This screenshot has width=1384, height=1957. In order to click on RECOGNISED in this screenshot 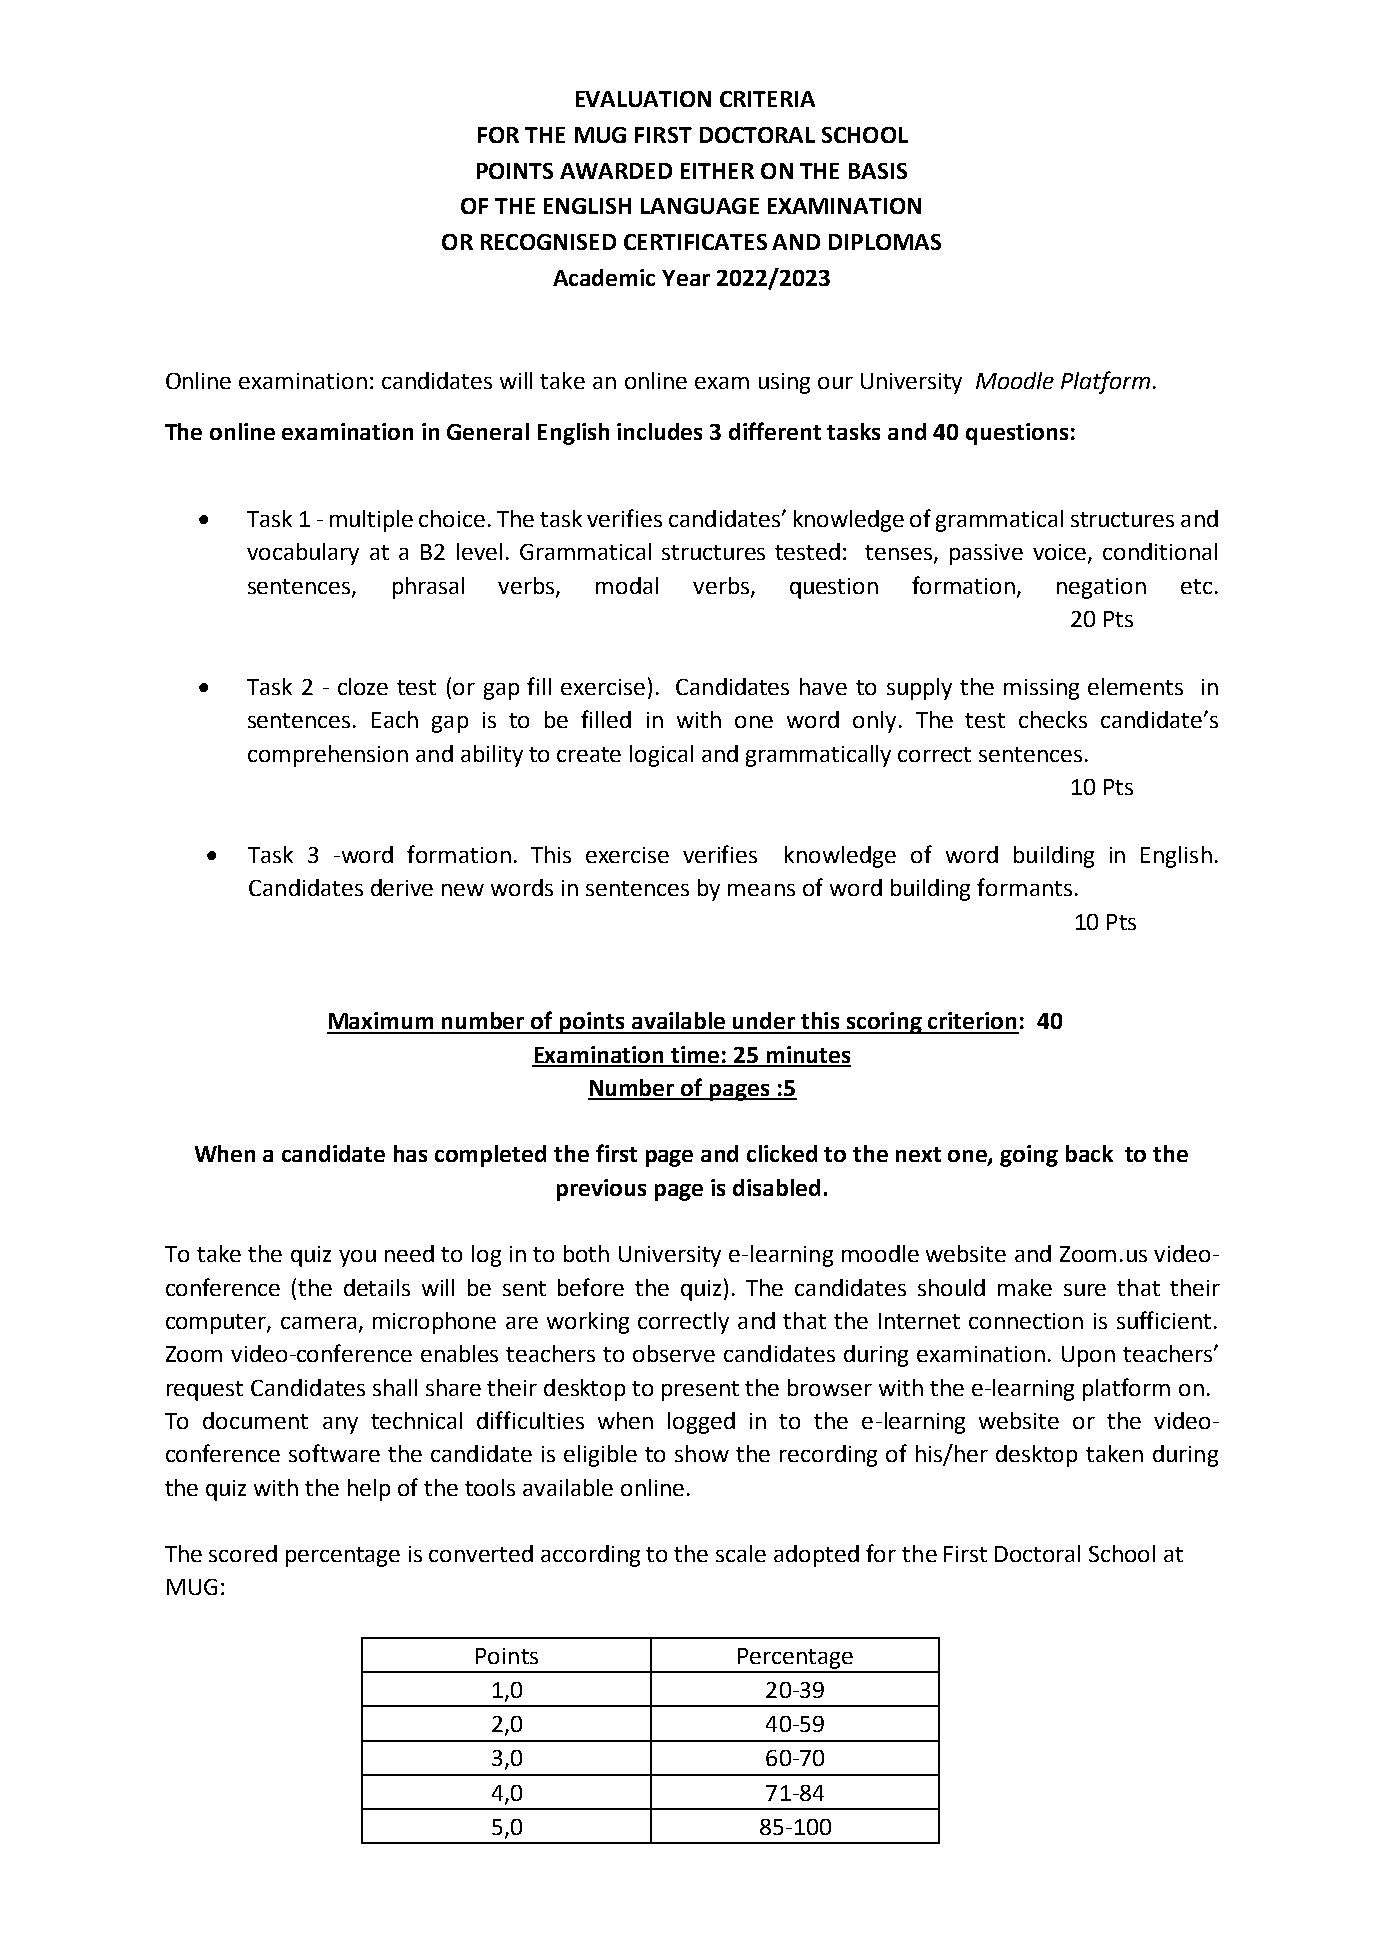, I will do `click(548, 242)`.
